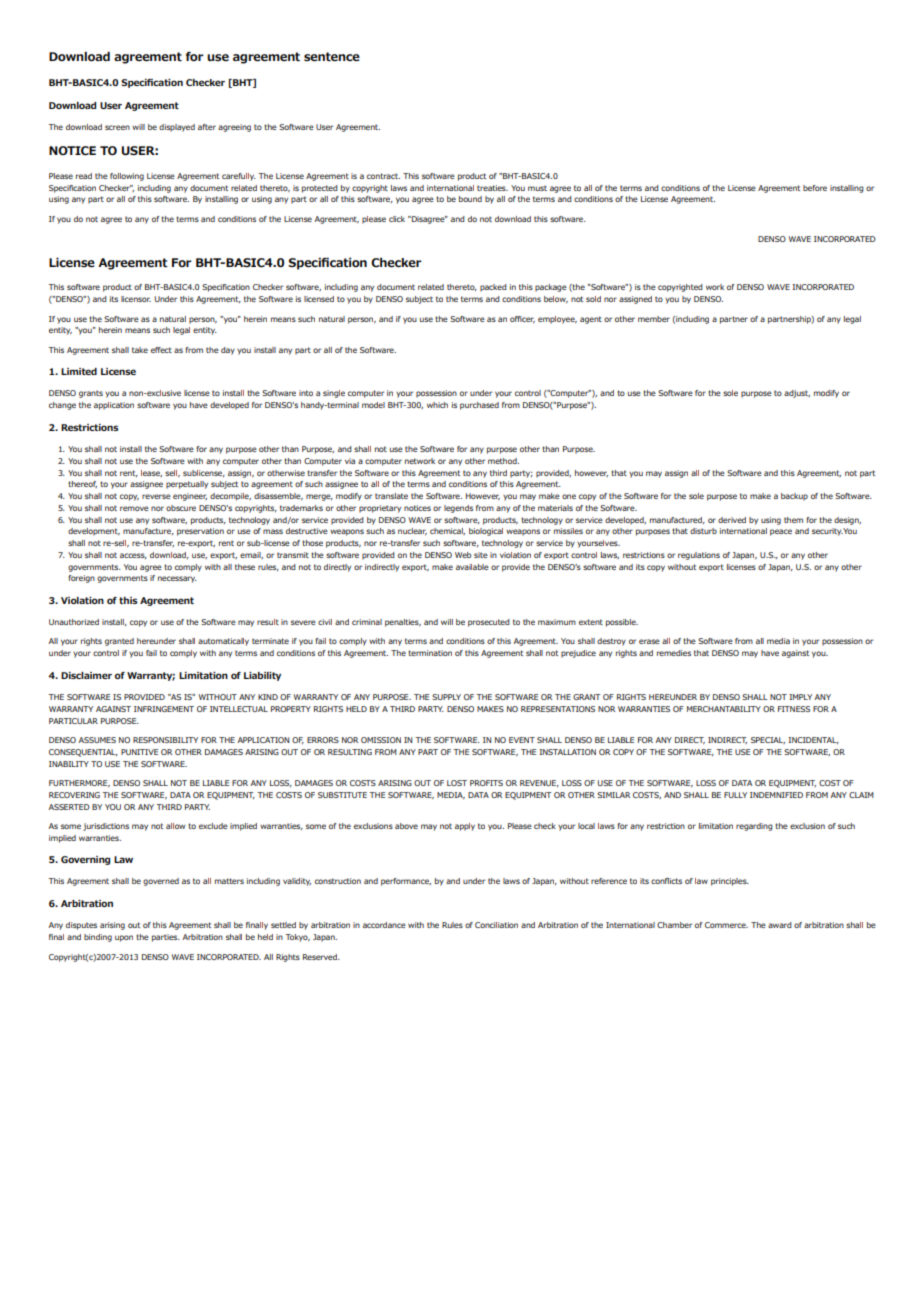 This screenshot has width=924, height=1308. What do you see at coordinates (437, 405) in the screenshot?
I see `which` at bounding box center [437, 405].
